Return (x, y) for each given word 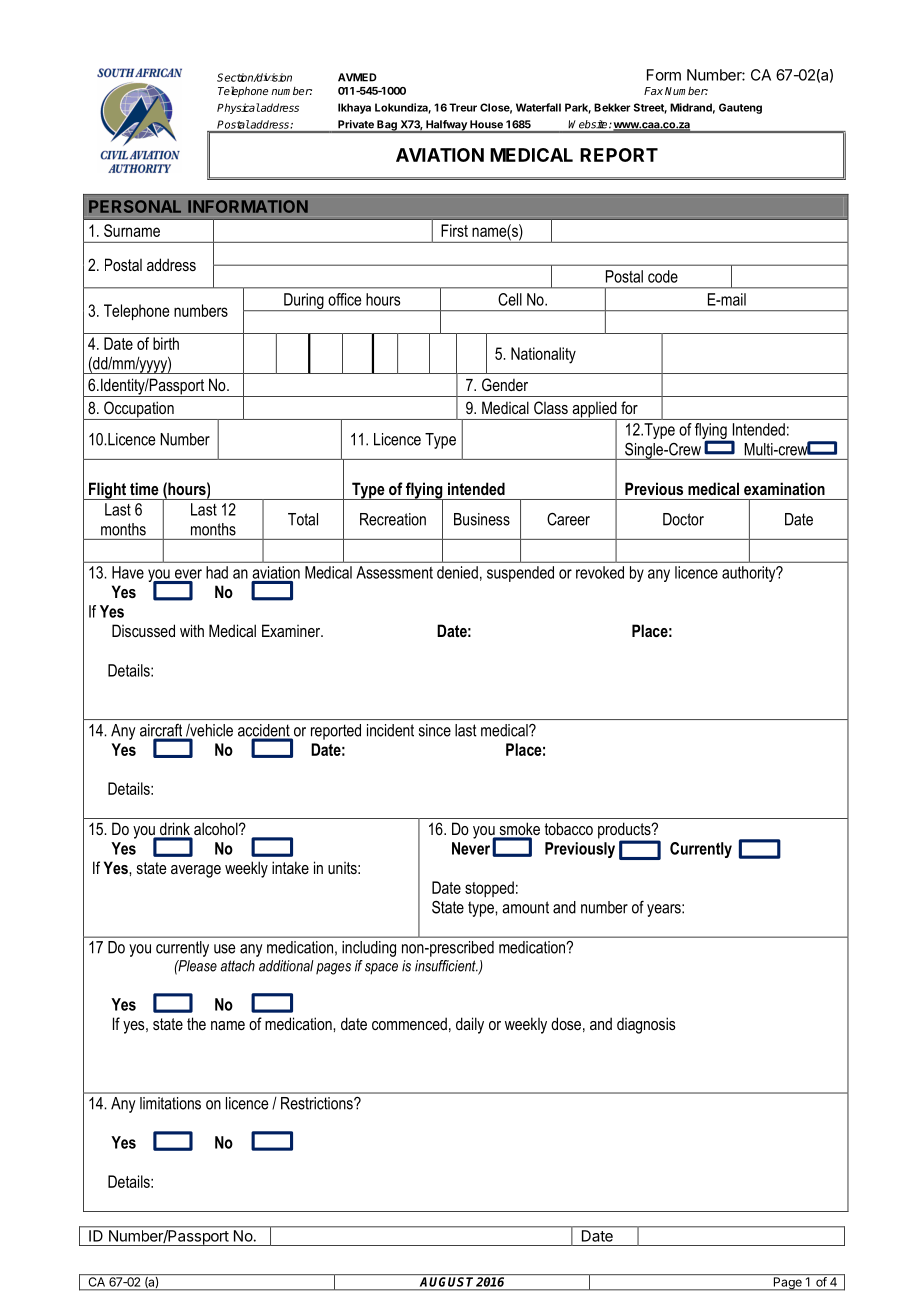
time (144, 488)
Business (482, 519)
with (192, 630)
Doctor (683, 519)
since (435, 730)
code (663, 276)
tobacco (568, 828)
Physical (238, 108)
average (196, 871)
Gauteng (740, 108)
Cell (510, 299)
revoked (600, 572)
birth (166, 343)
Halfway (446, 126)
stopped (489, 889)
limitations (170, 1103)
